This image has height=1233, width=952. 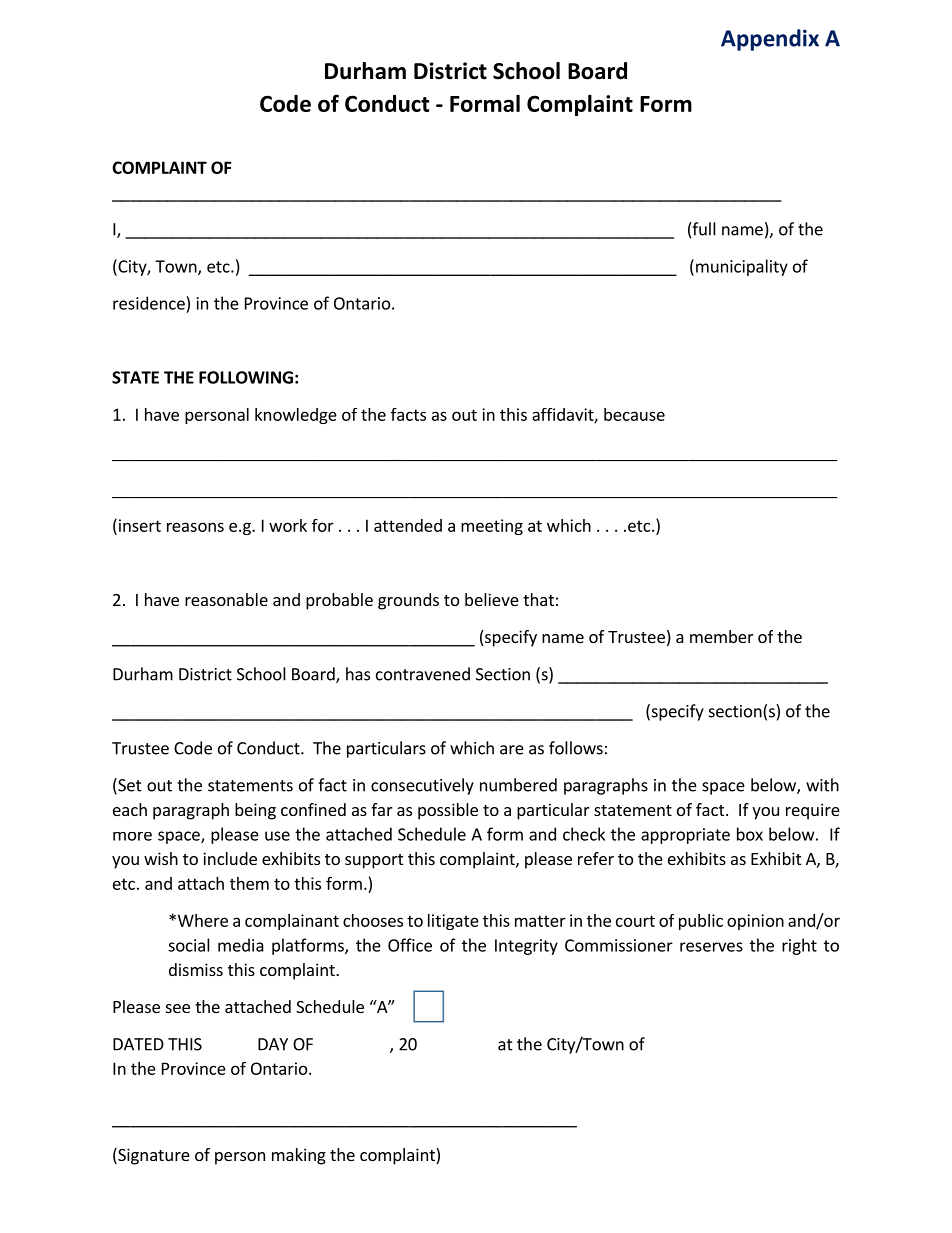 What do you see at coordinates (149, 303) in the image?
I see `residence` at bounding box center [149, 303].
